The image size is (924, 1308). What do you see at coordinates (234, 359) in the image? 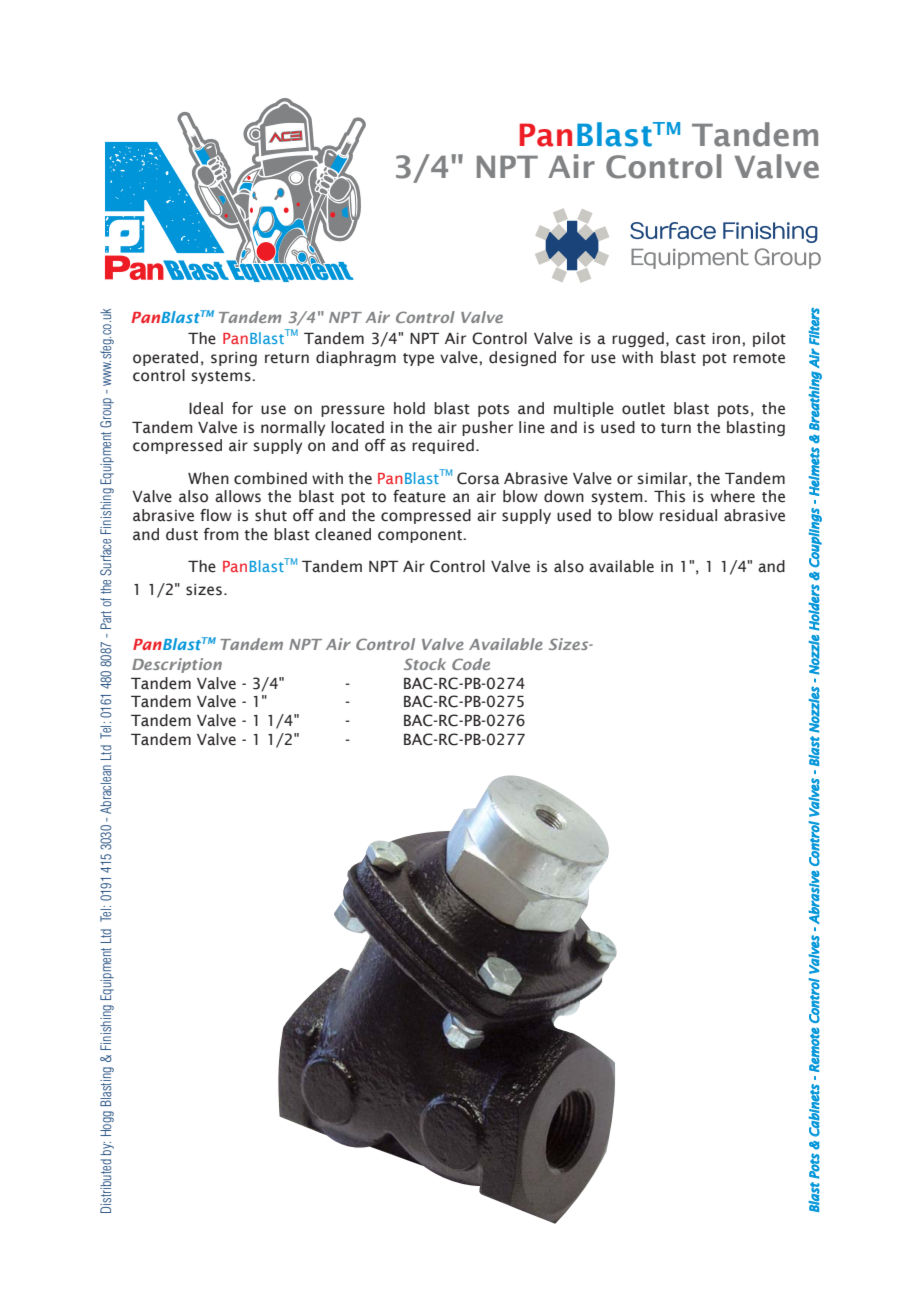
I see `spring` at bounding box center [234, 359].
